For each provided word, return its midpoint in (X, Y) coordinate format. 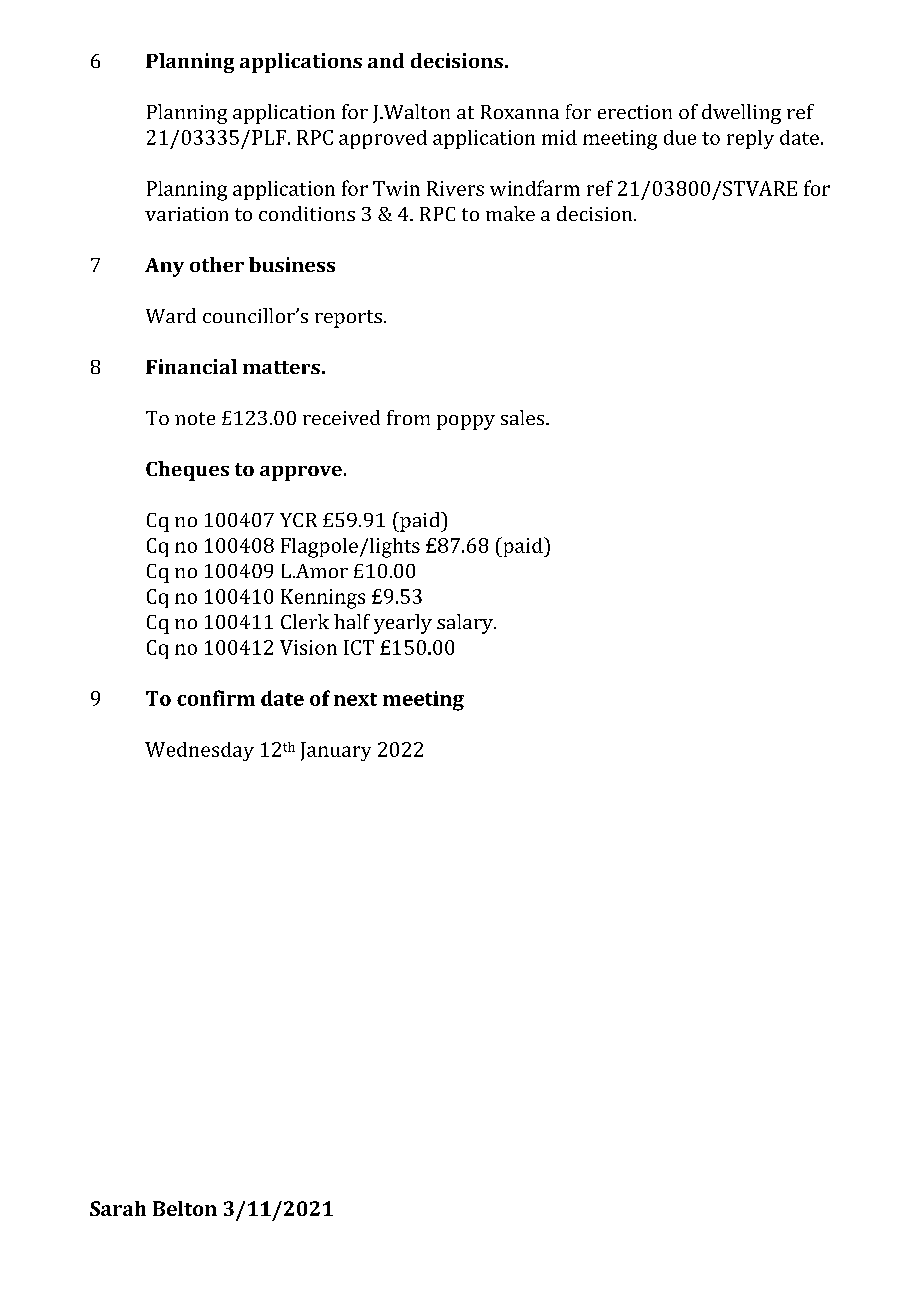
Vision (308, 647)
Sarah (118, 1208)
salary (466, 624)
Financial (191, 366)
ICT (359, 647)
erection (635, 112)
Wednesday (199, 751)
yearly (403, 624)
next (355, 699)
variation (186, 214)
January (336, 751)
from (408, 417)
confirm (216, 698)
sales (524, 417)
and (386, 60)
